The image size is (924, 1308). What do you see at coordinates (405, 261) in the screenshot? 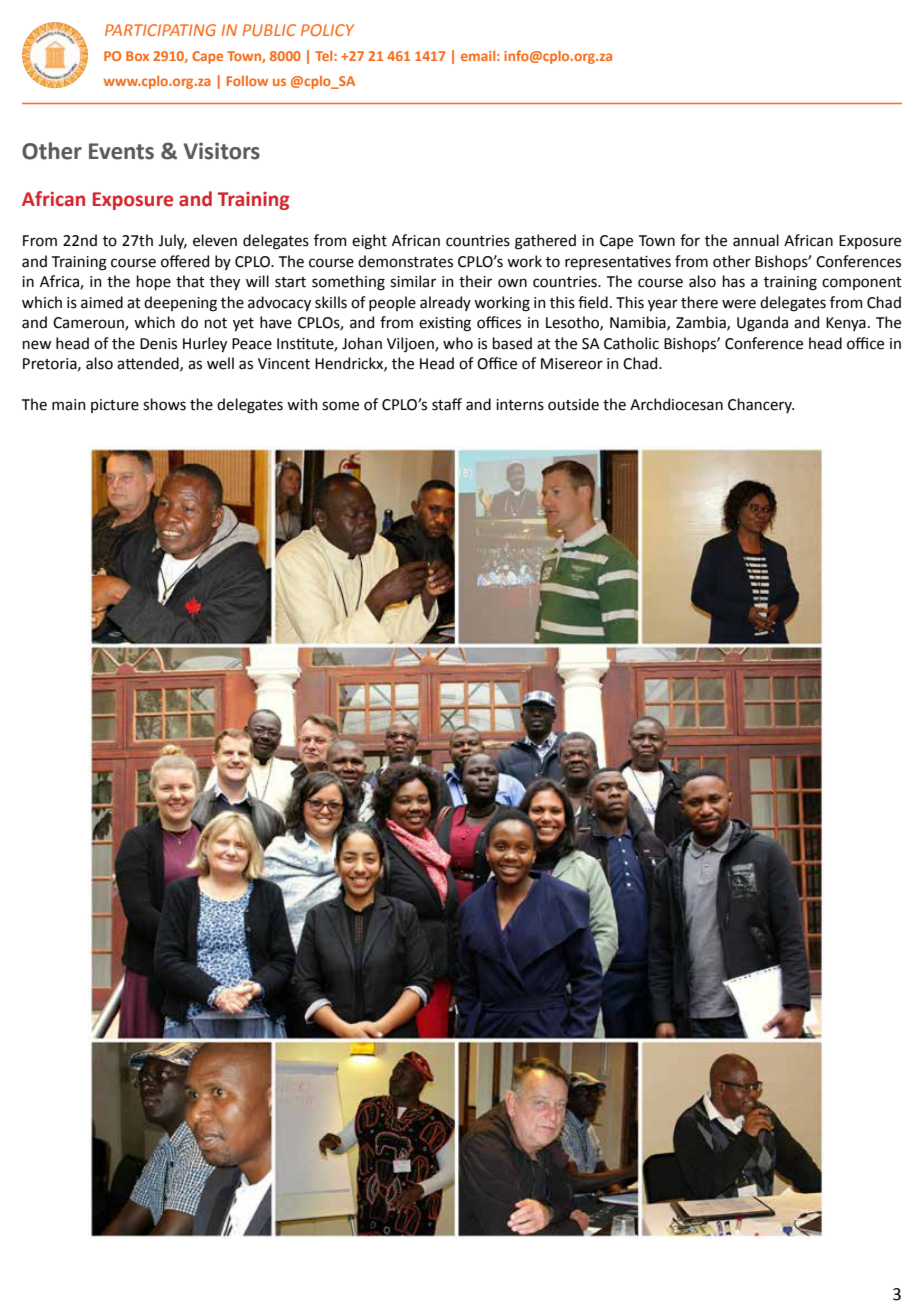
I see `demonstrates` at bounding box center [405, 261].
